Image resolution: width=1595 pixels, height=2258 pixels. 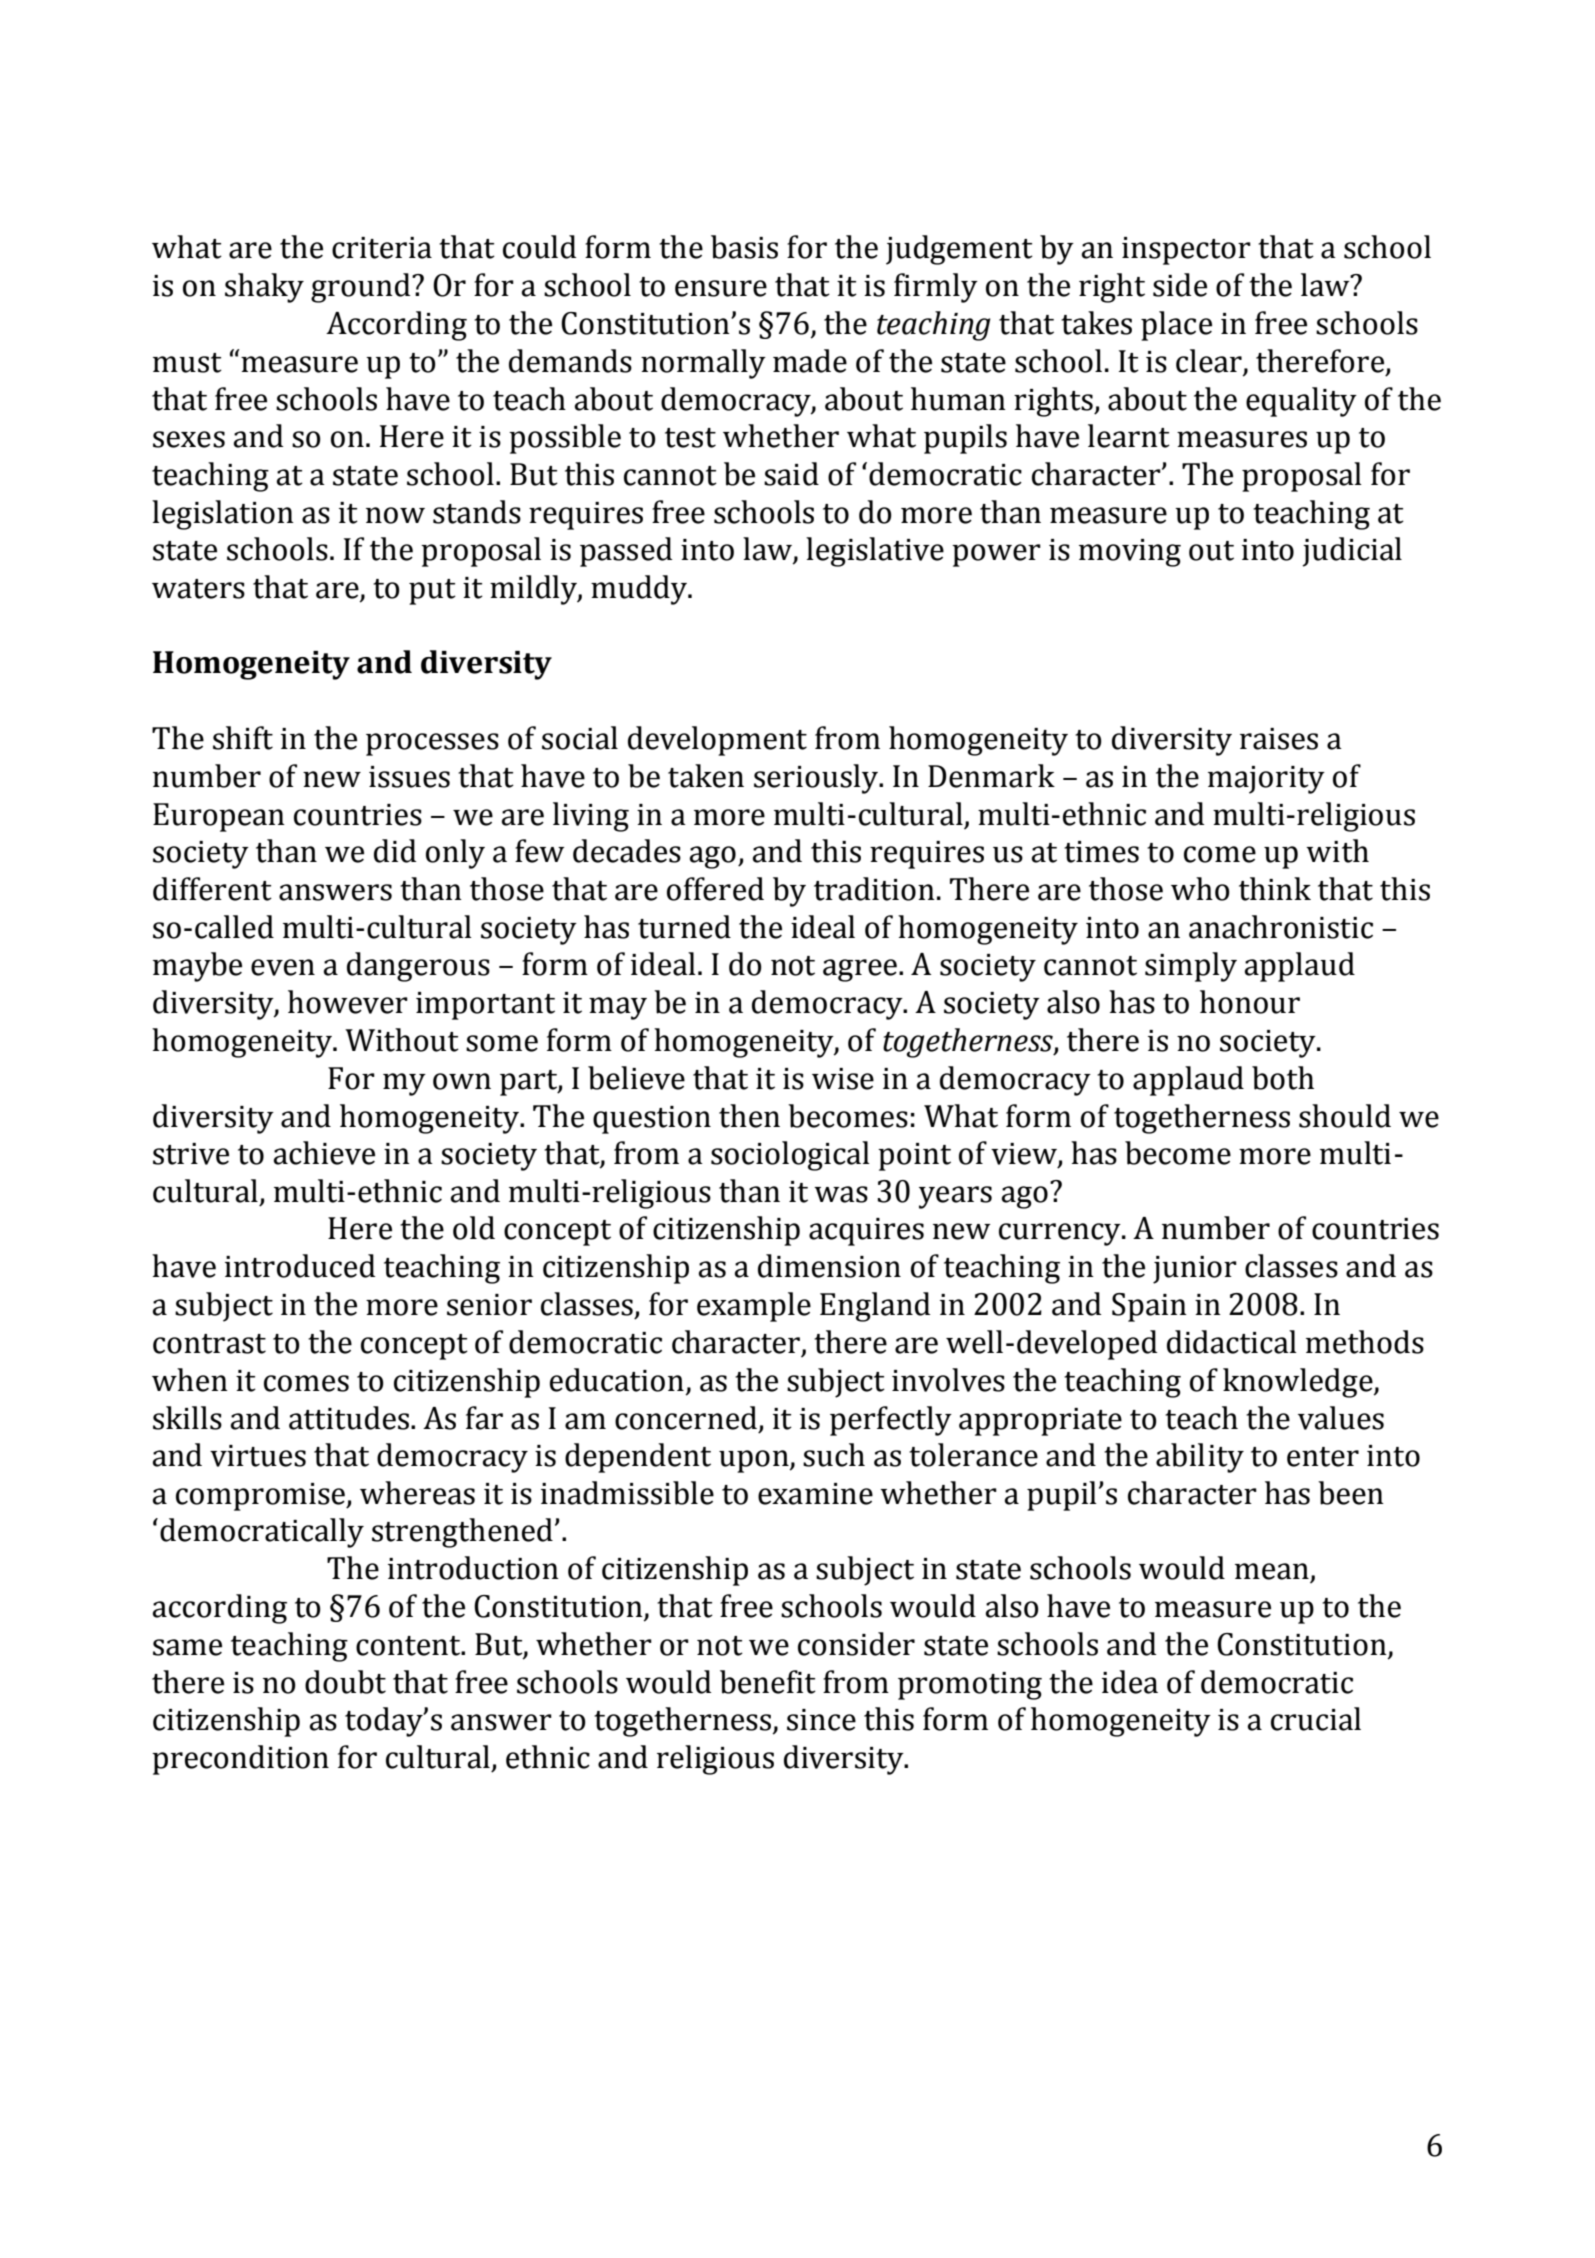 I want to click on attitudes, so click(x=350, y=1418).
